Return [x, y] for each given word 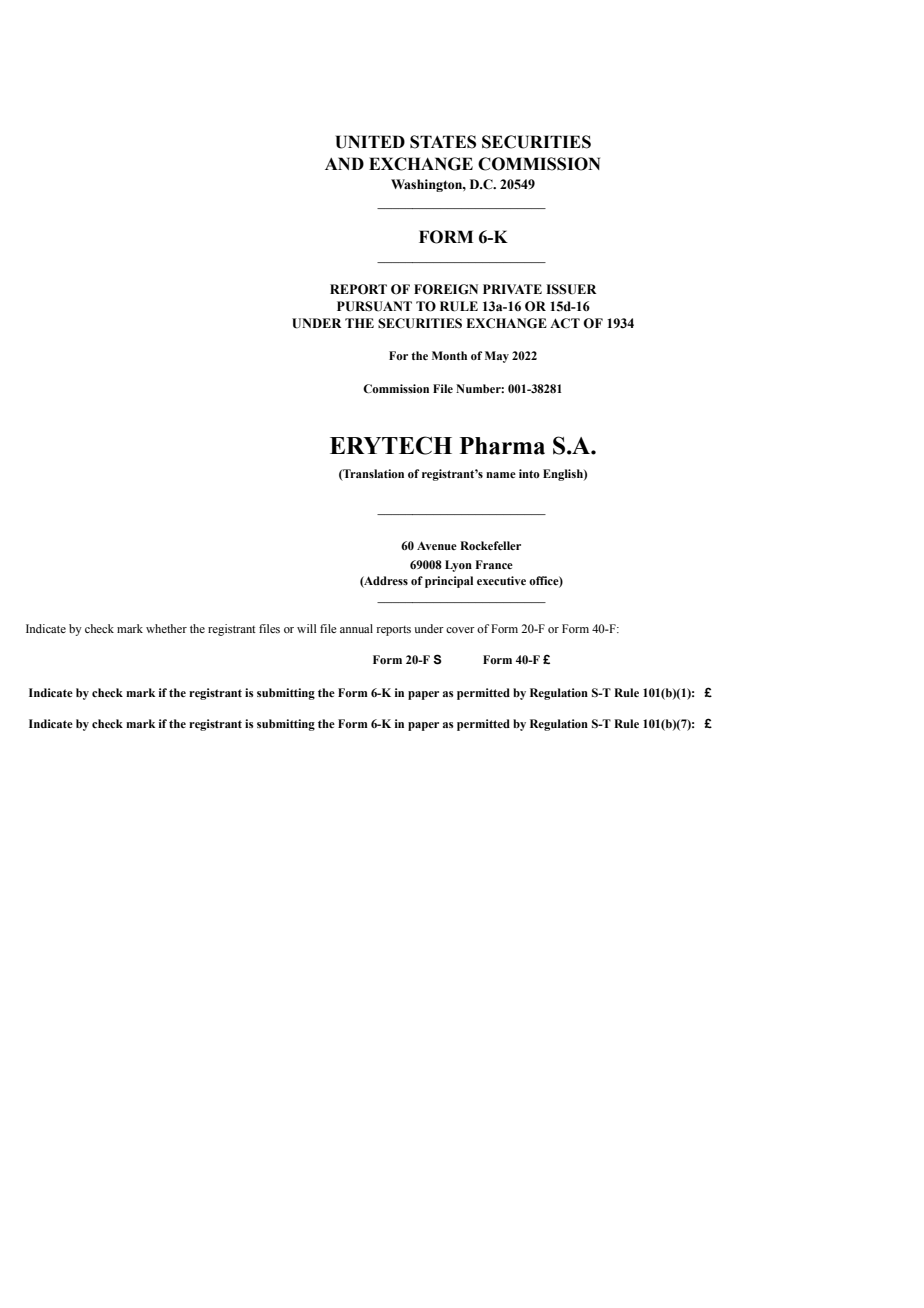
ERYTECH [391, 445]
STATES [443, 142]
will [306, 628]
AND [344, 163]
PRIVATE [512, 289]
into [529, 474]
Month [449, 355]
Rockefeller [490, 545]
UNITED [370, 142]
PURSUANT [374, 306]
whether [166, 628]
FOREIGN [446, 289]
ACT [565, 323]
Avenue [437, 545]
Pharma [502, 446]
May [497, 357]
